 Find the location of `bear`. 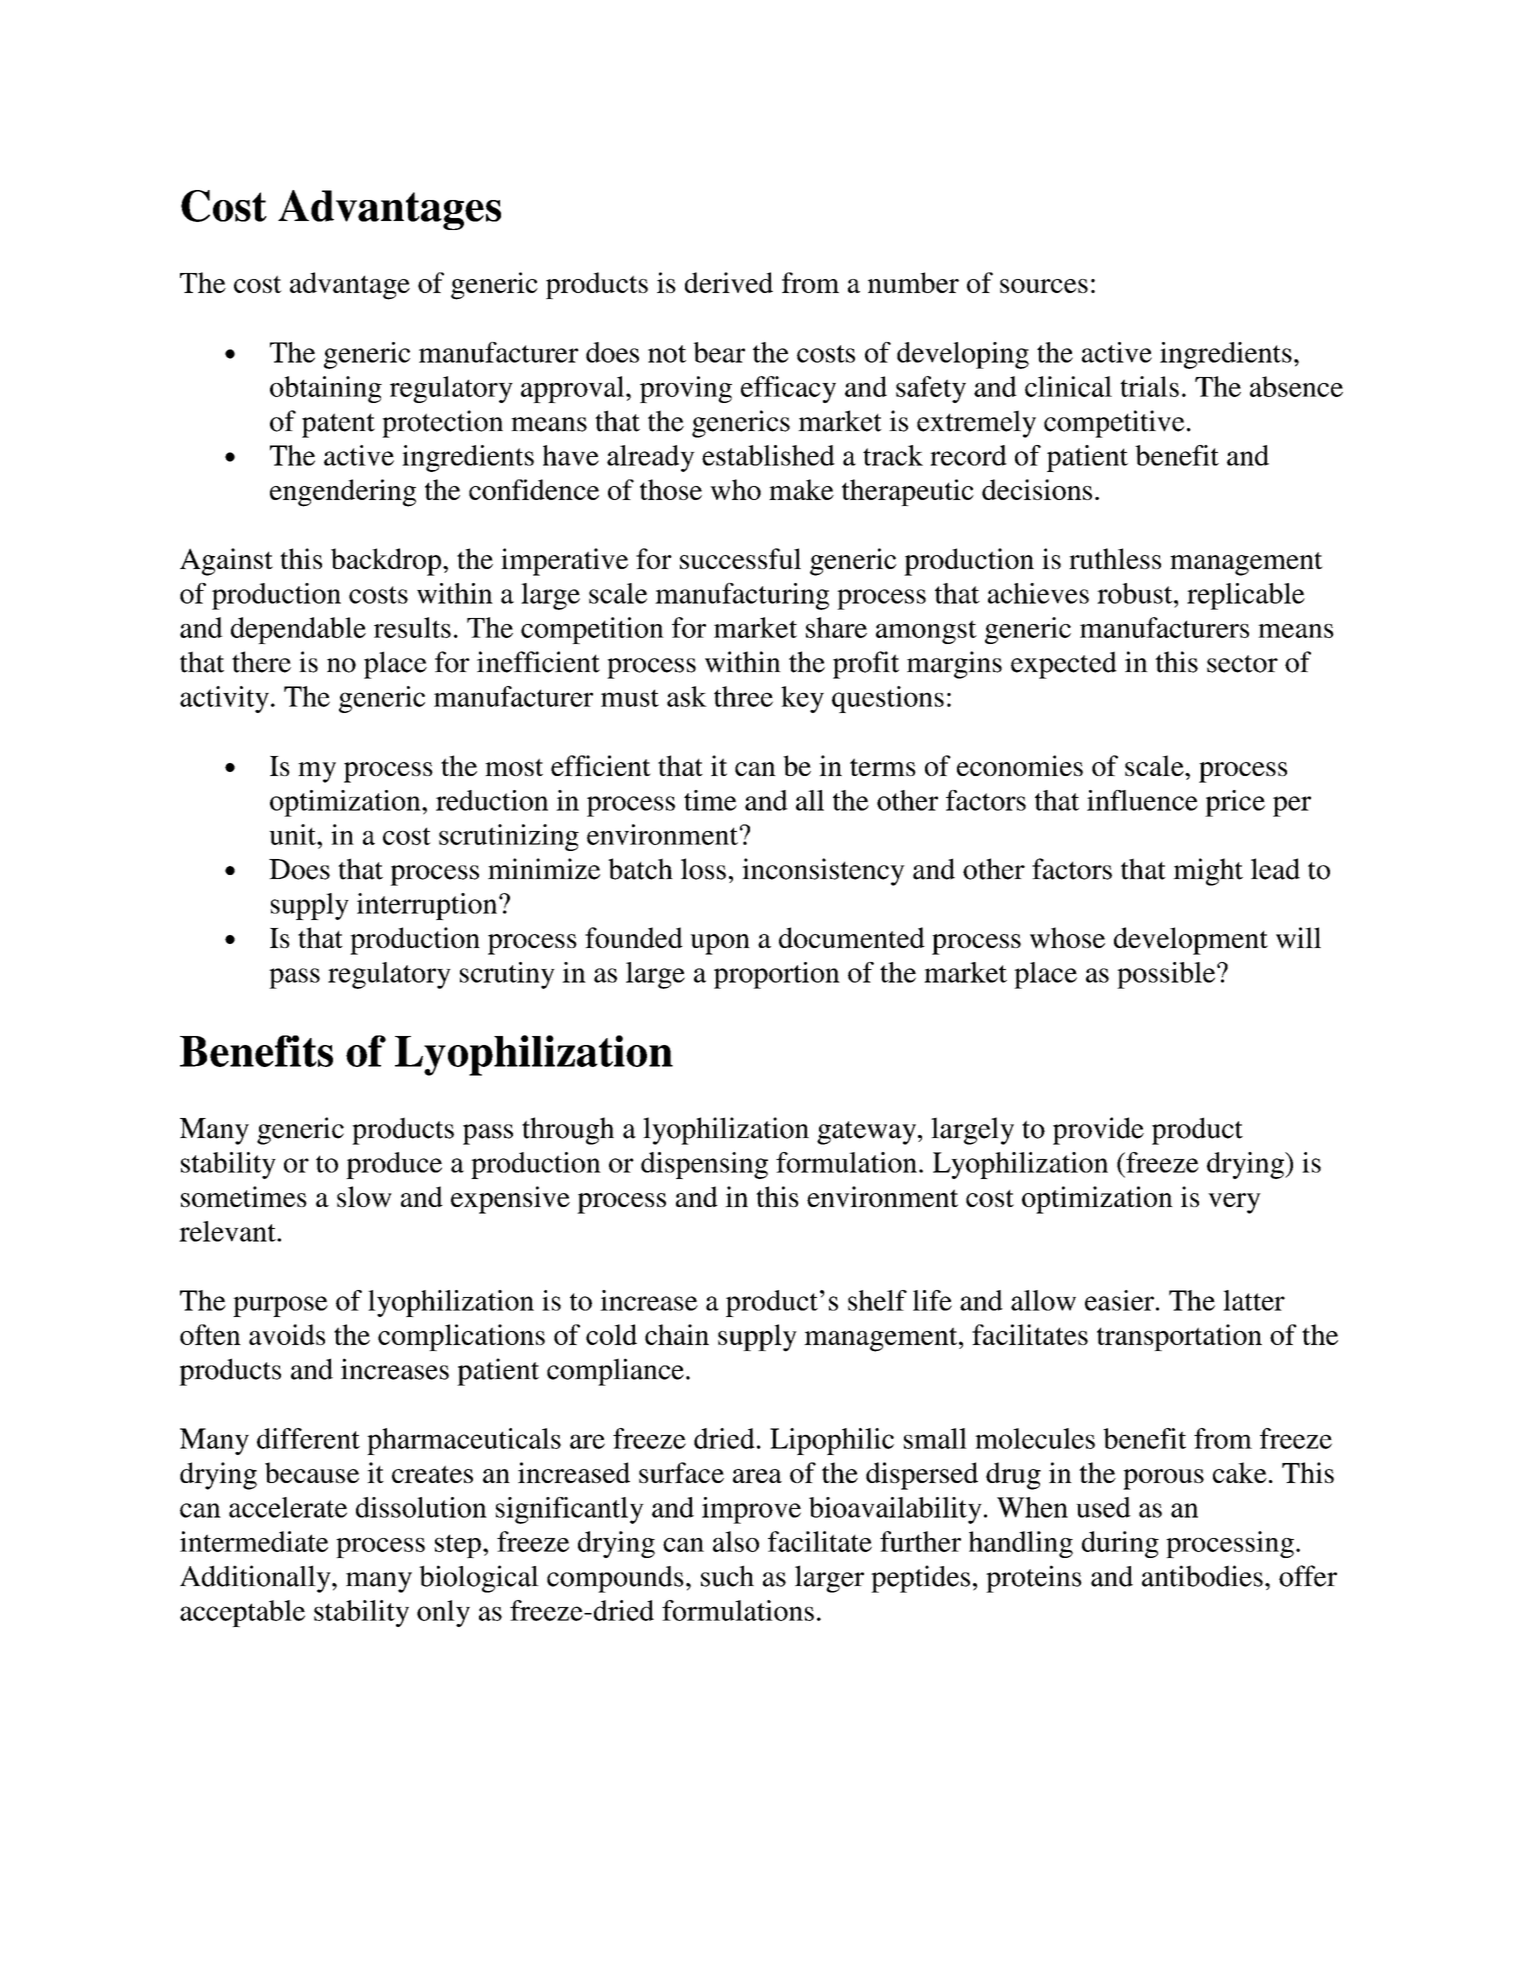

bear is located at coordinates (719, 352).
